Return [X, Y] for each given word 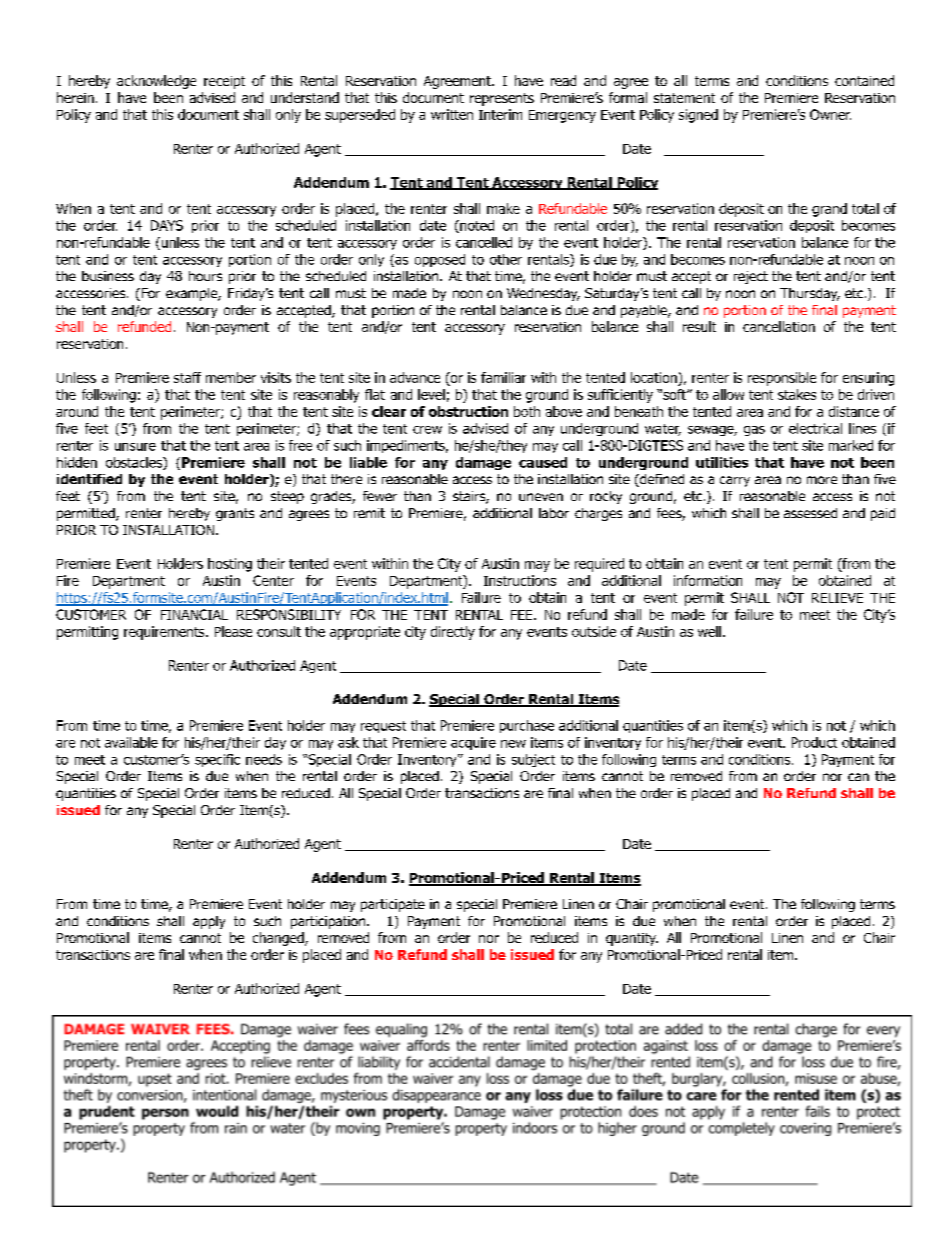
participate [393, 905]
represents [502, 99]
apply [209, 922]
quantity [632, 939]
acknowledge [156, 82]
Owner [830, 114]
